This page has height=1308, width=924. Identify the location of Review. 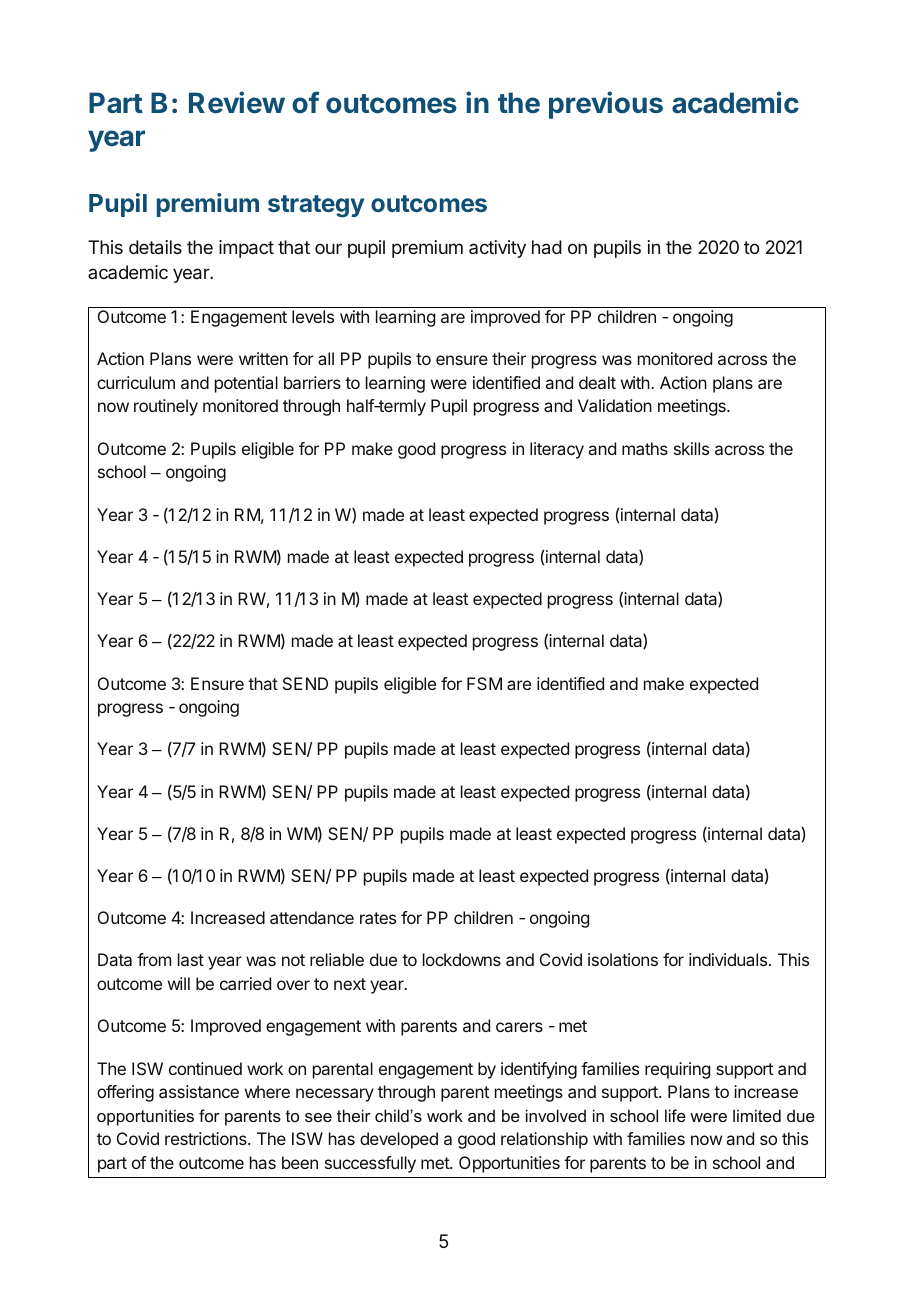
(237, 102).
